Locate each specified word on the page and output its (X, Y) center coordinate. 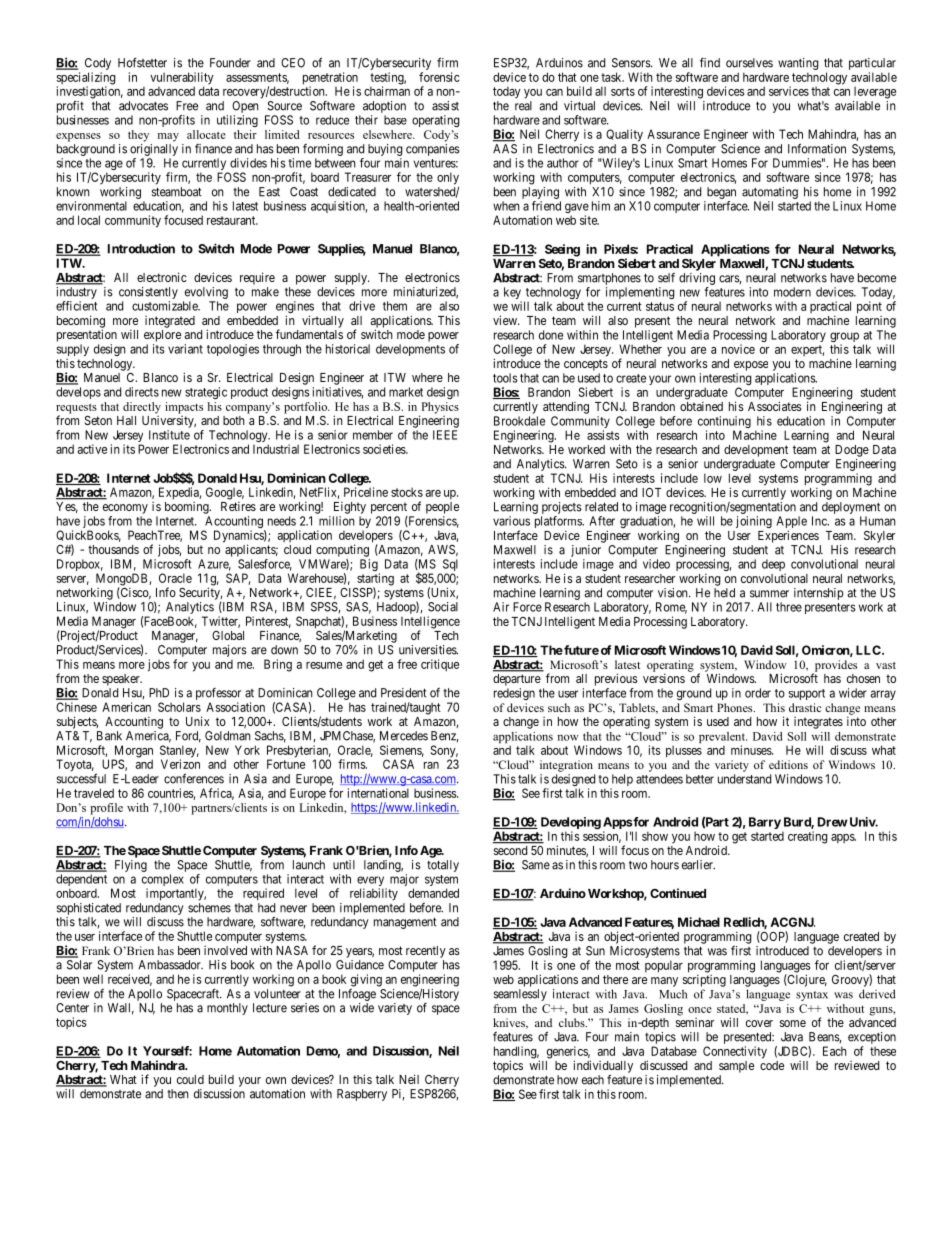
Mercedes (404, 736)
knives (510, 1023)
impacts (184, 408)
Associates (775, 406)
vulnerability (182, 79)
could (190, 1079)
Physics (439, 409)
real (523, 106)
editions (788, 764)
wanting (798, 64)
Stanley (179, 752)
